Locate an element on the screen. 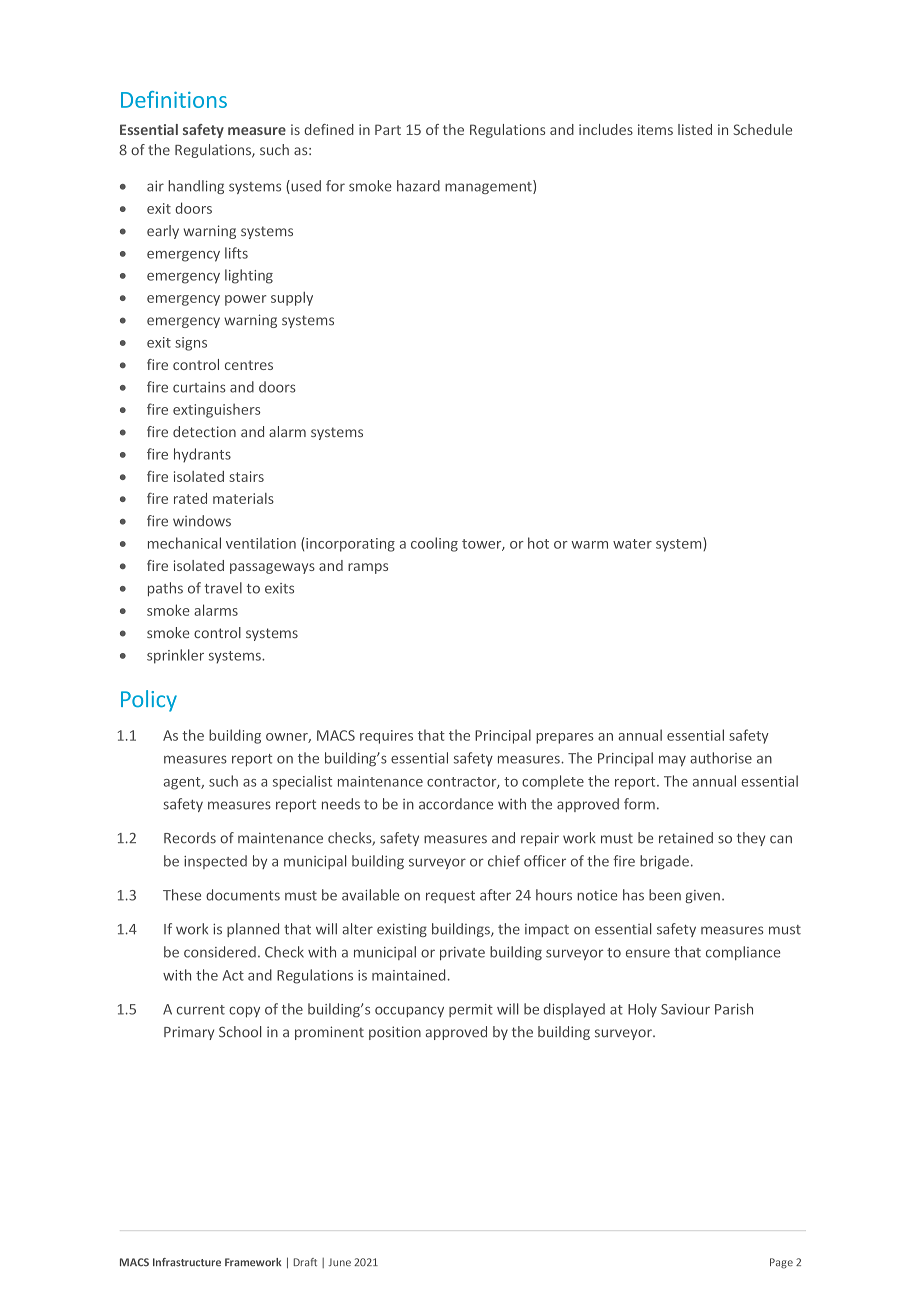 The height and width of the screenshot is (1308, 924). cooling is located at coordinates (434, 544).
